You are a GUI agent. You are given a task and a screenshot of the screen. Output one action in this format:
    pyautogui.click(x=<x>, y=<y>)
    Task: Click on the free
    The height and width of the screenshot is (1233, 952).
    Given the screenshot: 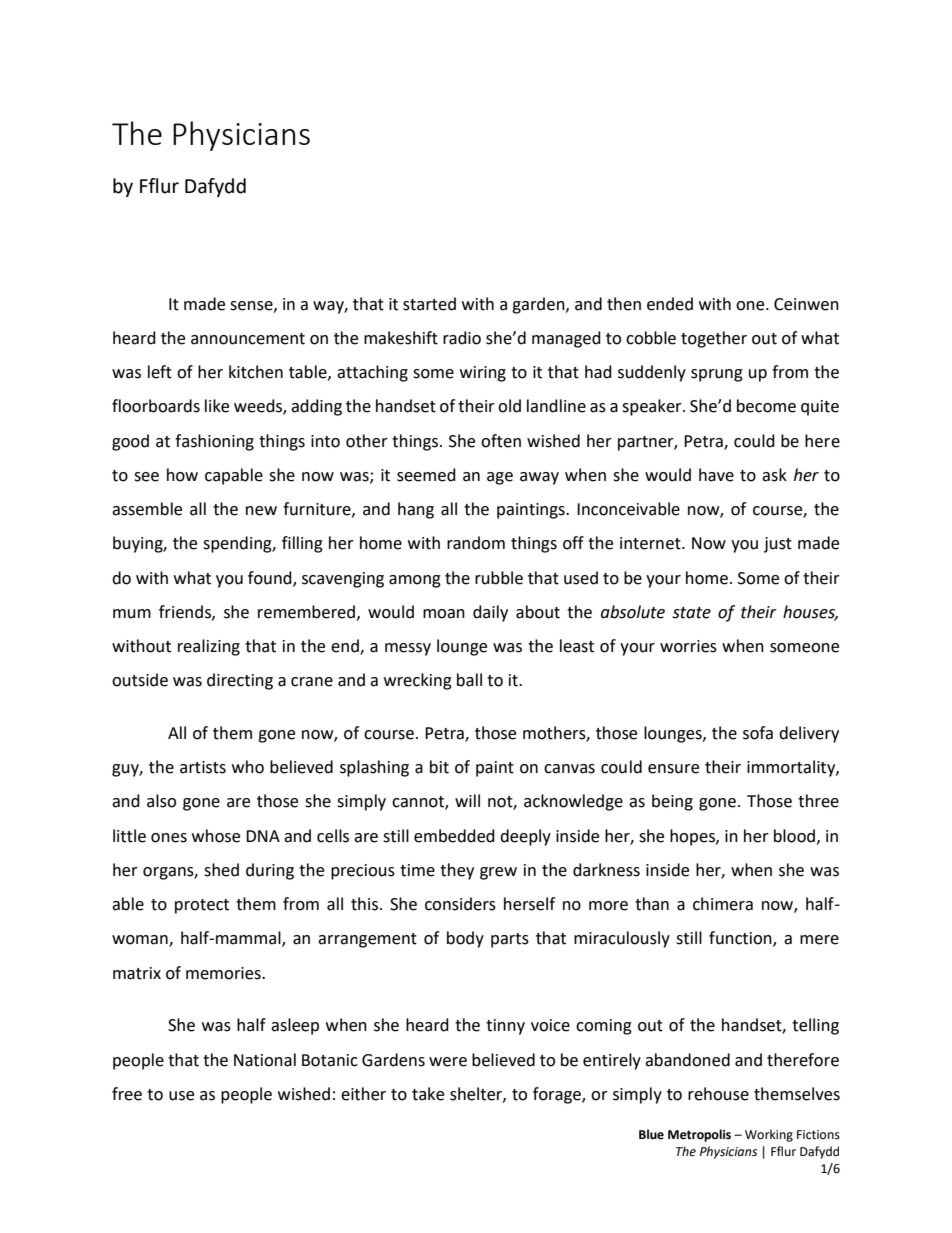 What is the action you would take?
    pyautogui.click(x=127, y=1094)
